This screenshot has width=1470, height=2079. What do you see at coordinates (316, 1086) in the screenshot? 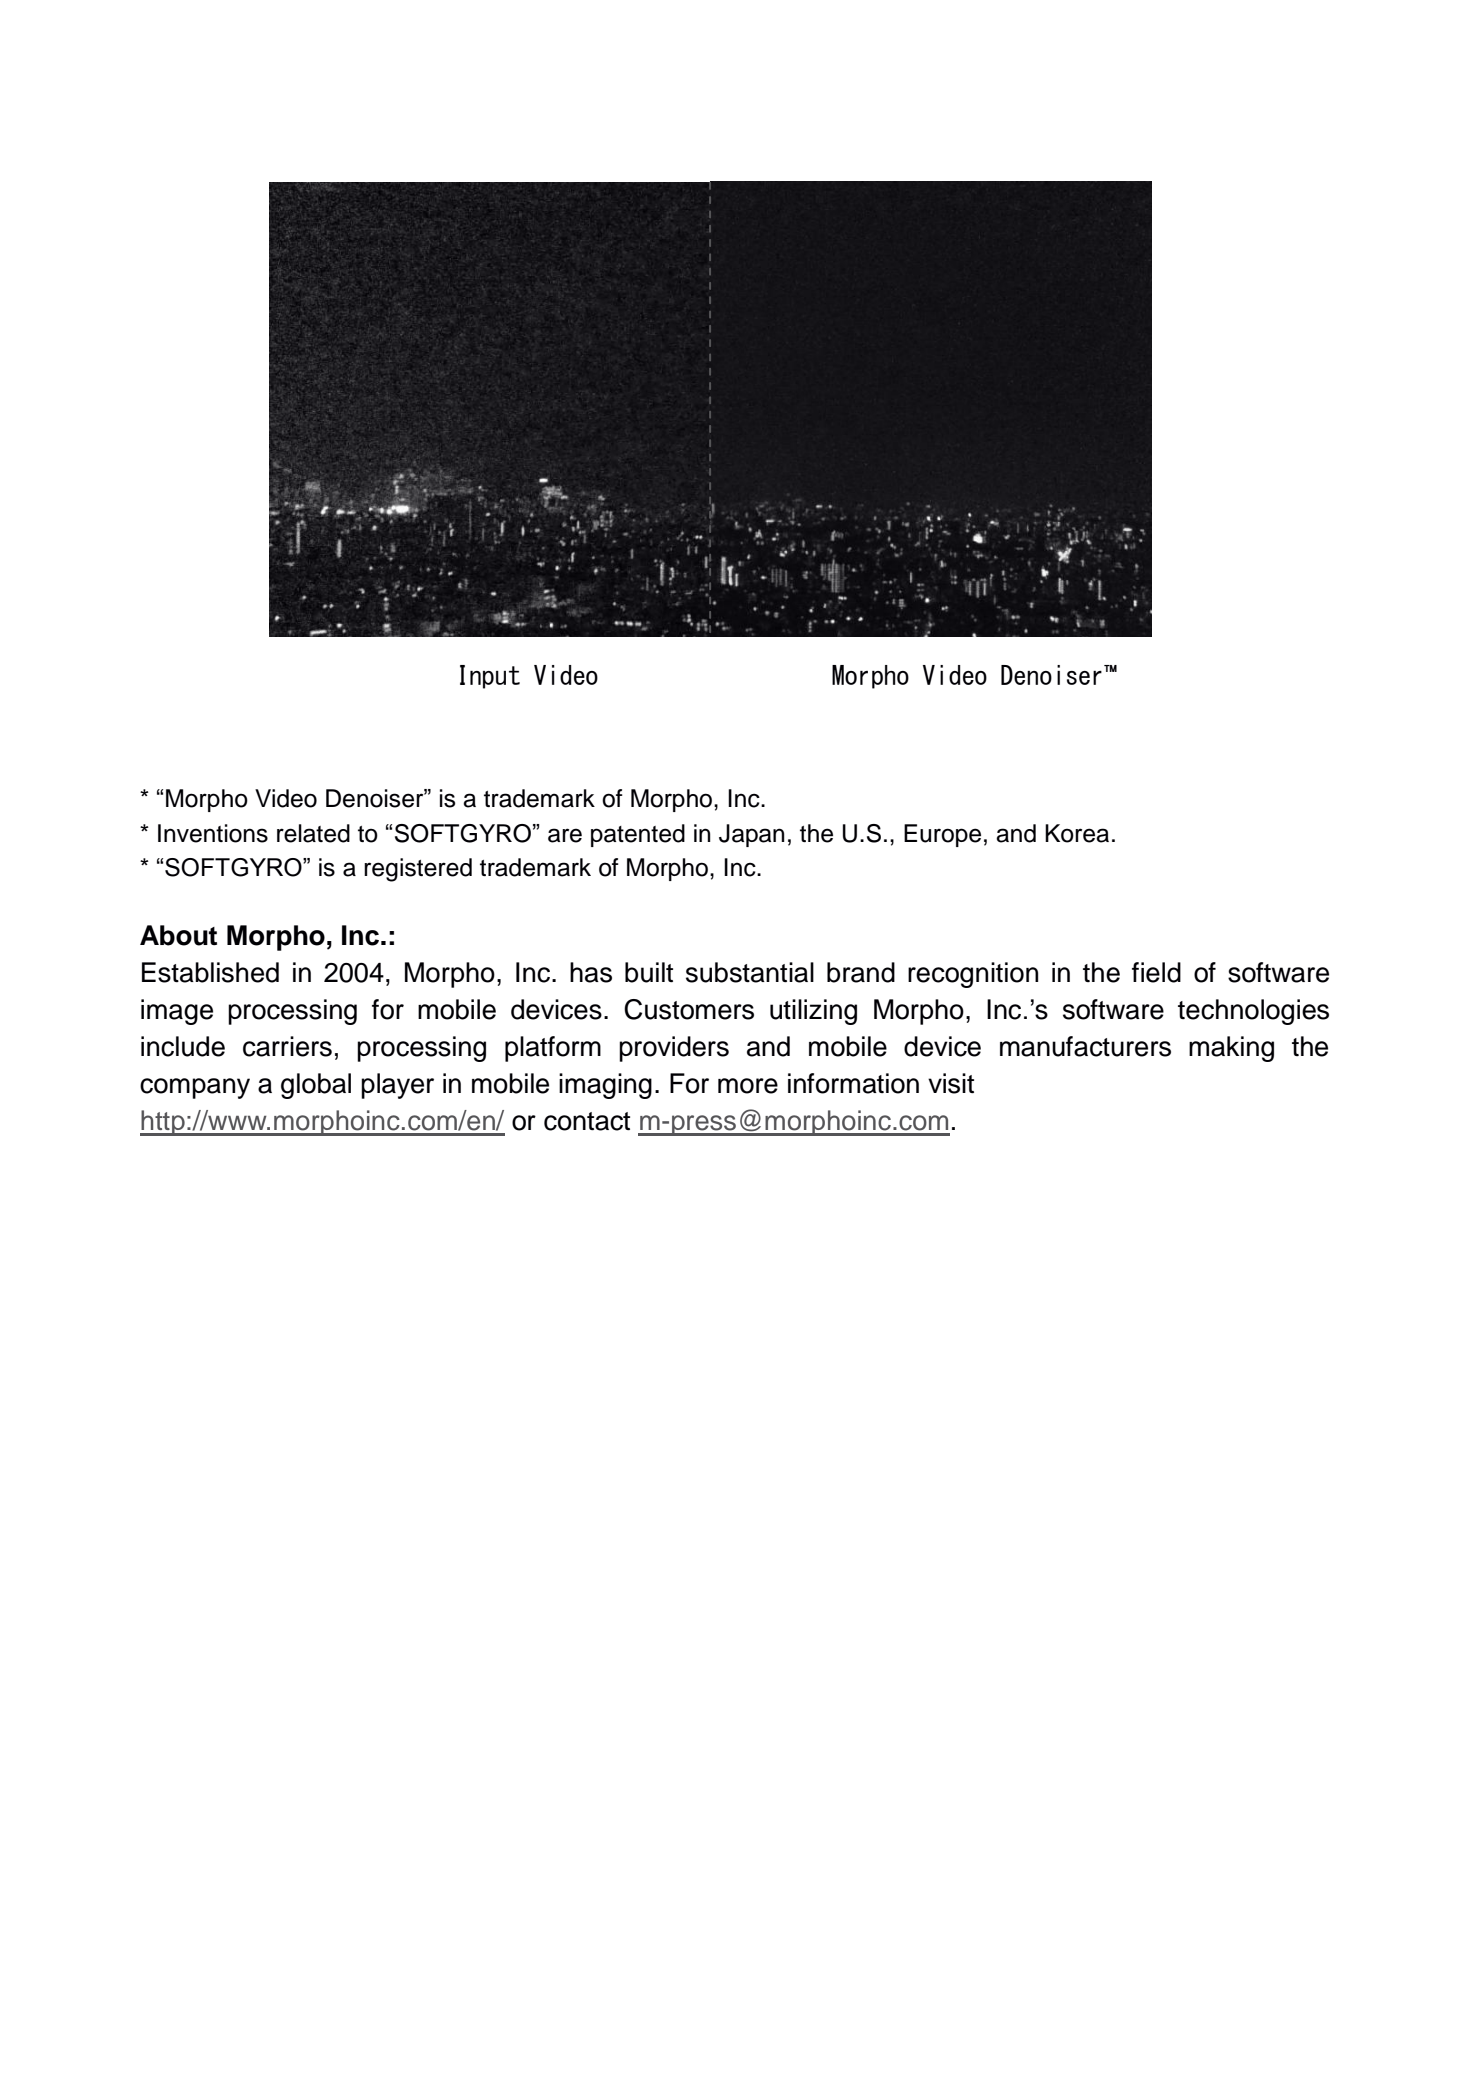
I see `global` at bounding box center [316, 1086].
